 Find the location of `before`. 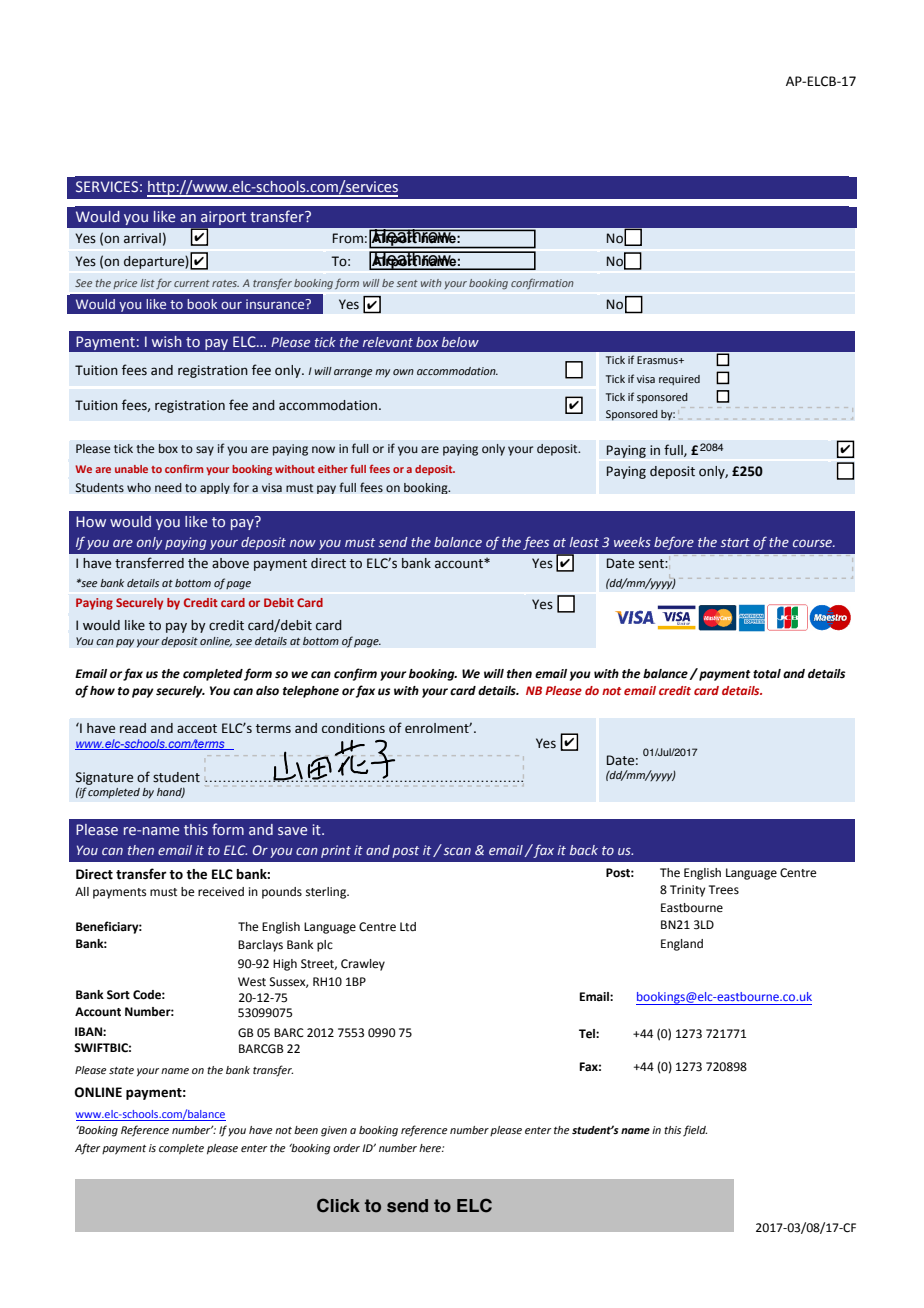

before is located at coordinates (674, 543).
